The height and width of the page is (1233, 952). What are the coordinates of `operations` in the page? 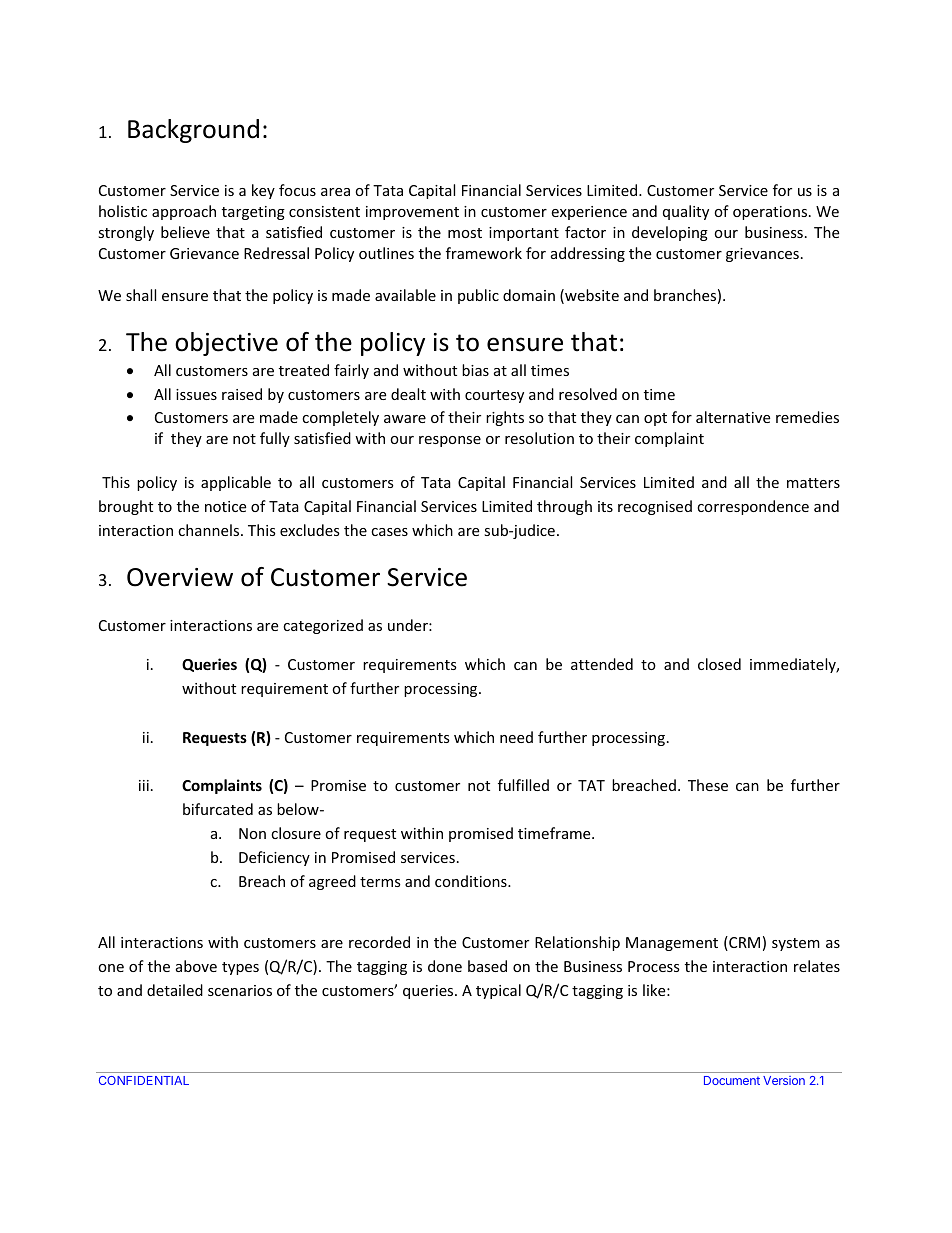 It's located at (771, 213).
